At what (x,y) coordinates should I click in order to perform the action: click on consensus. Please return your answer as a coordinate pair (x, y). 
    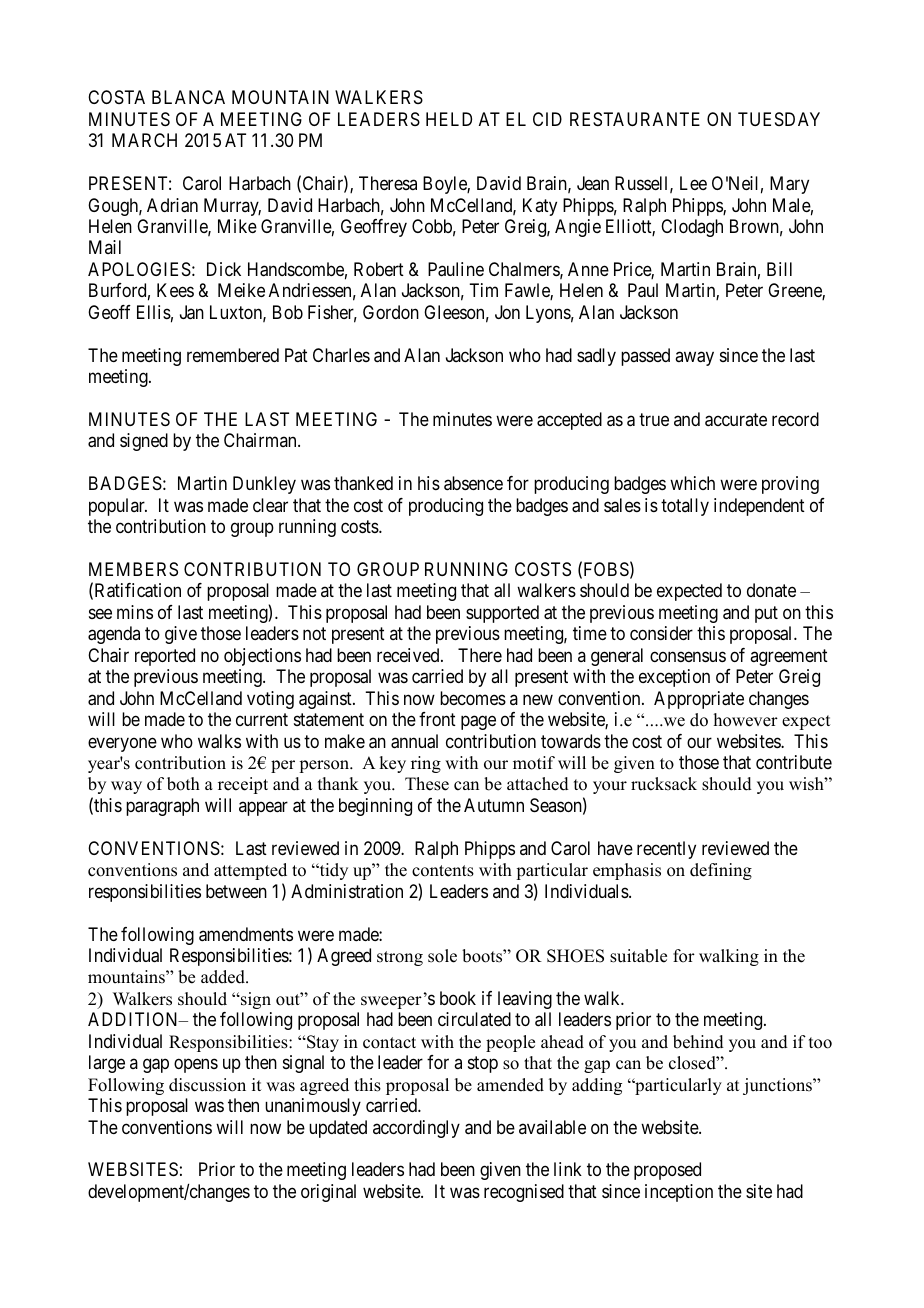
    Looking at the image, I should click on (688, 656).
